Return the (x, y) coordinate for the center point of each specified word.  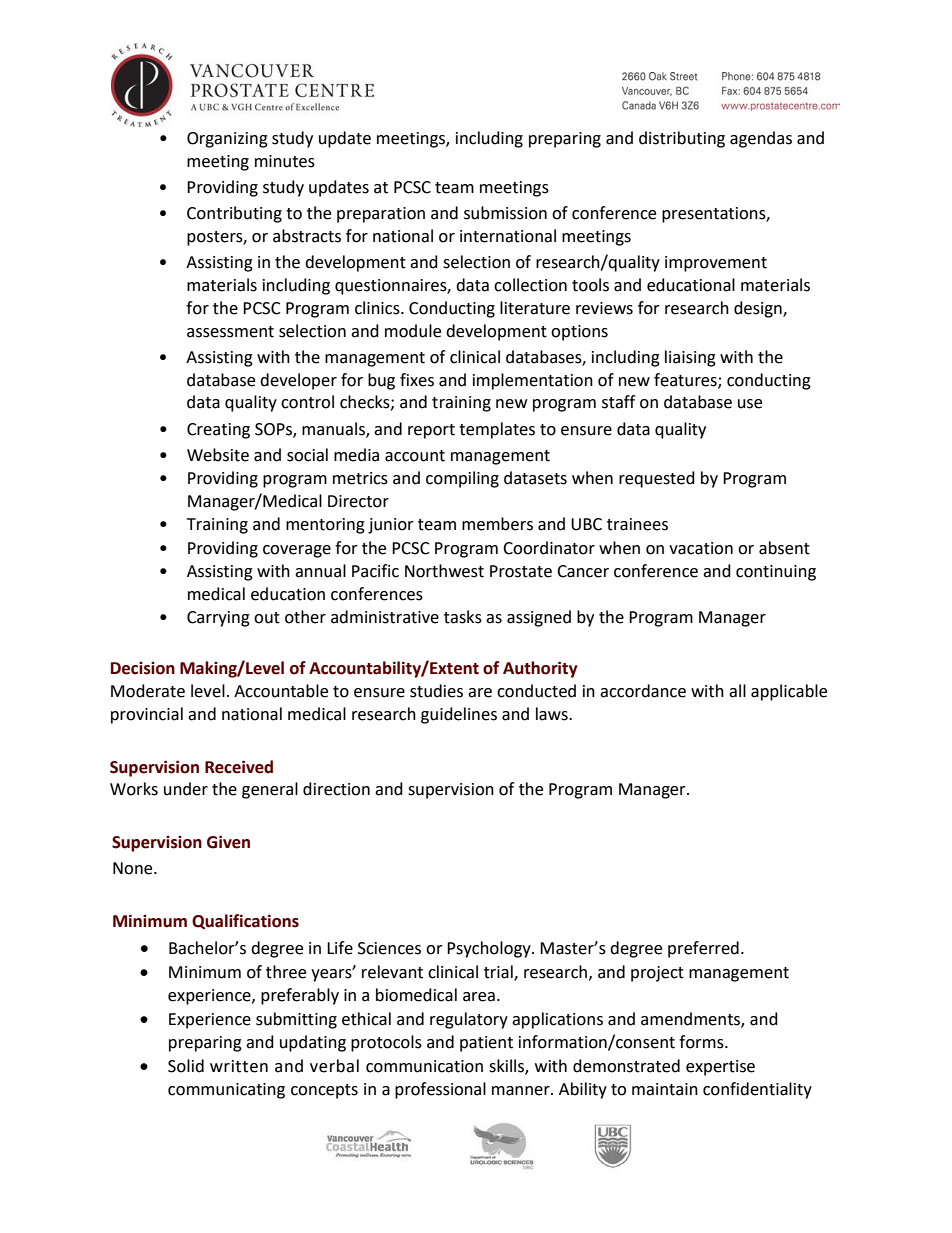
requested (657, 479)
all (737, 691)
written (239, 1066)
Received (239, 767)
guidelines (459, 715)
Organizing (227, 140)
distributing (682, 139)
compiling (462, 479)
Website (218, 455)
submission (505, 213)
